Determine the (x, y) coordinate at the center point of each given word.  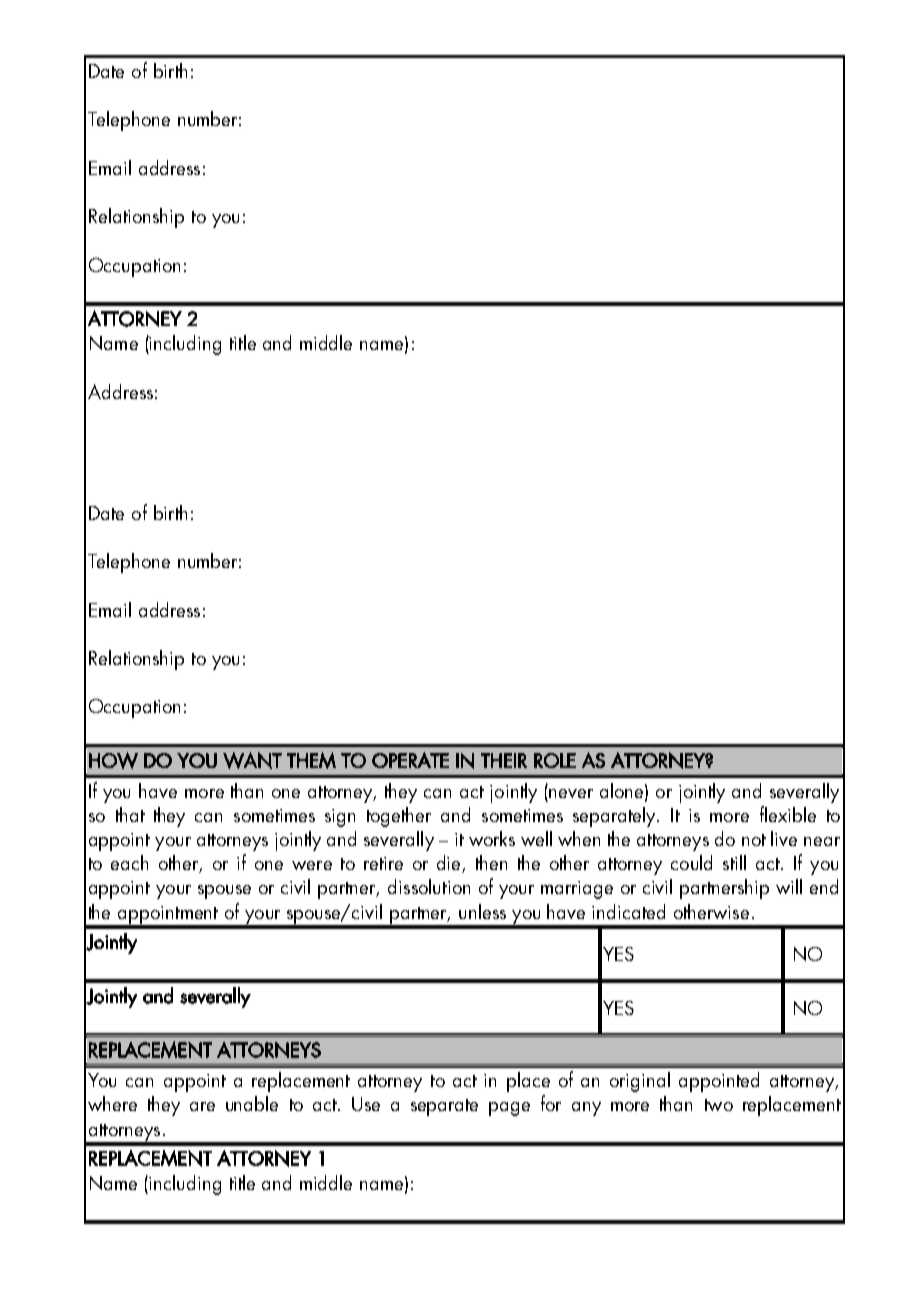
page (509, 1109)
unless (482, 911)
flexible (788, 814)
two (719, 1105)
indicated (628, 911)
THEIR (504, 760)
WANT (252, 760)
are (202, 1106)
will (789, 886)
